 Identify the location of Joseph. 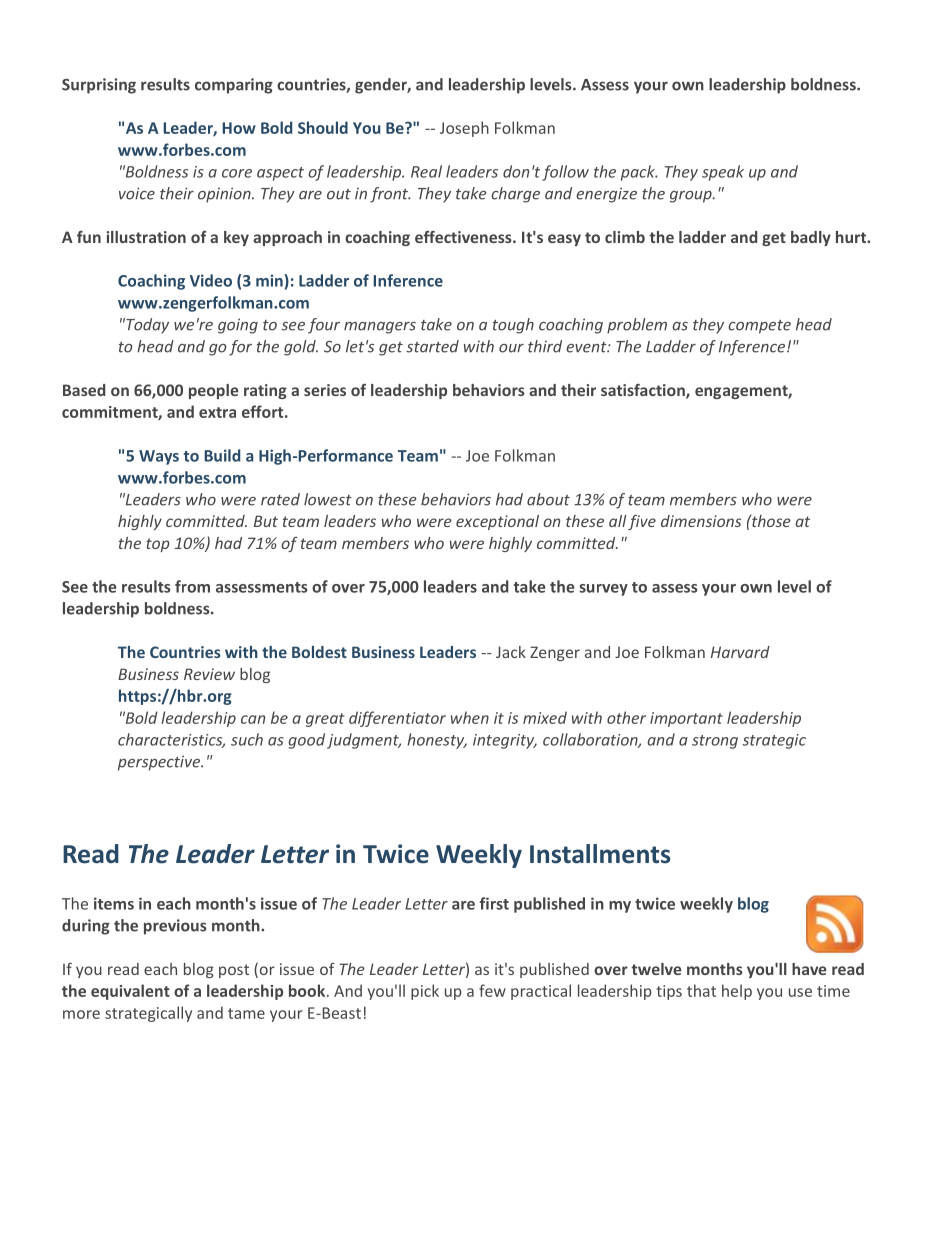
(464, 129).
